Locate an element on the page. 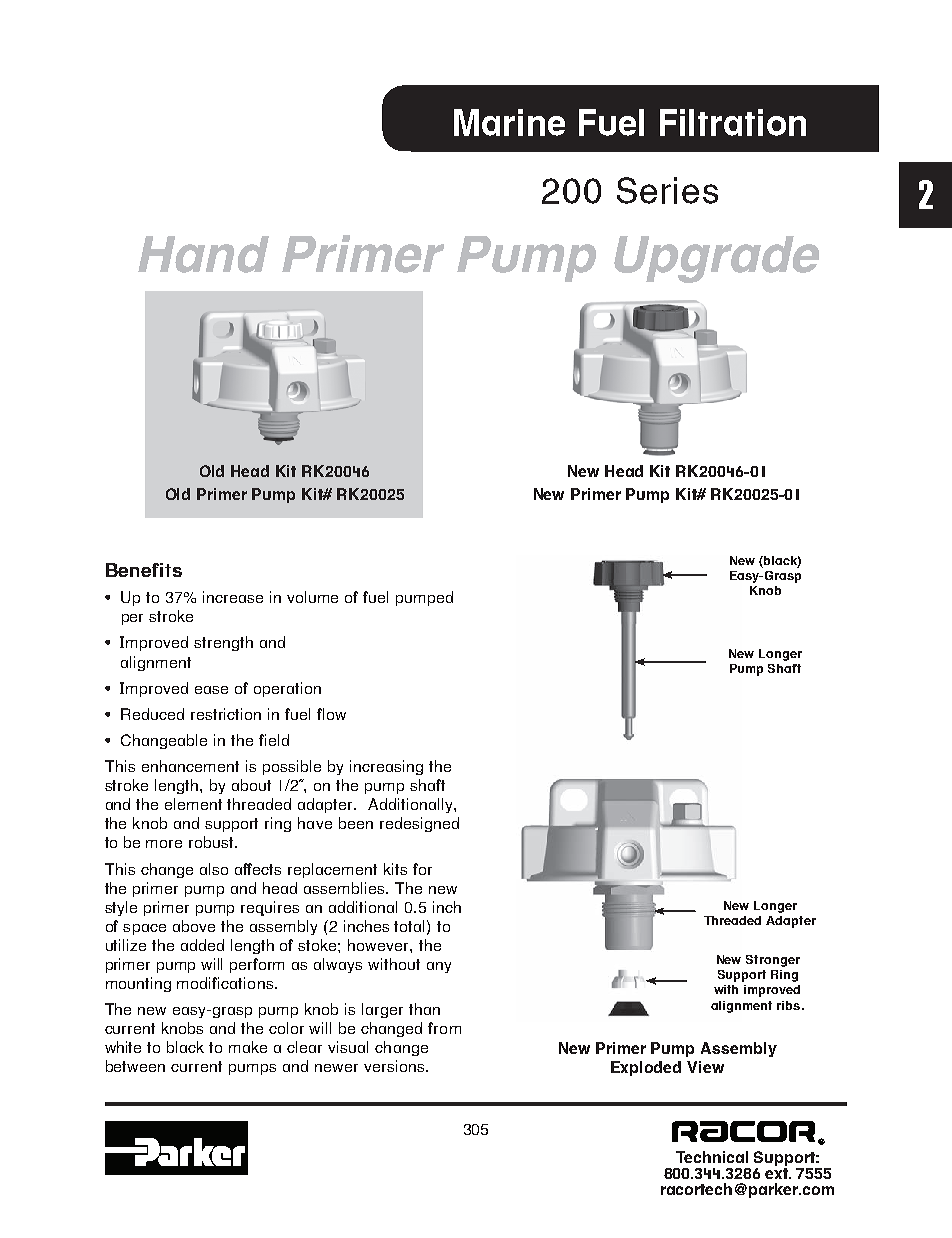 The height and width of the document is (1238, 952). Filtration is located at coordinates (733, 122).
